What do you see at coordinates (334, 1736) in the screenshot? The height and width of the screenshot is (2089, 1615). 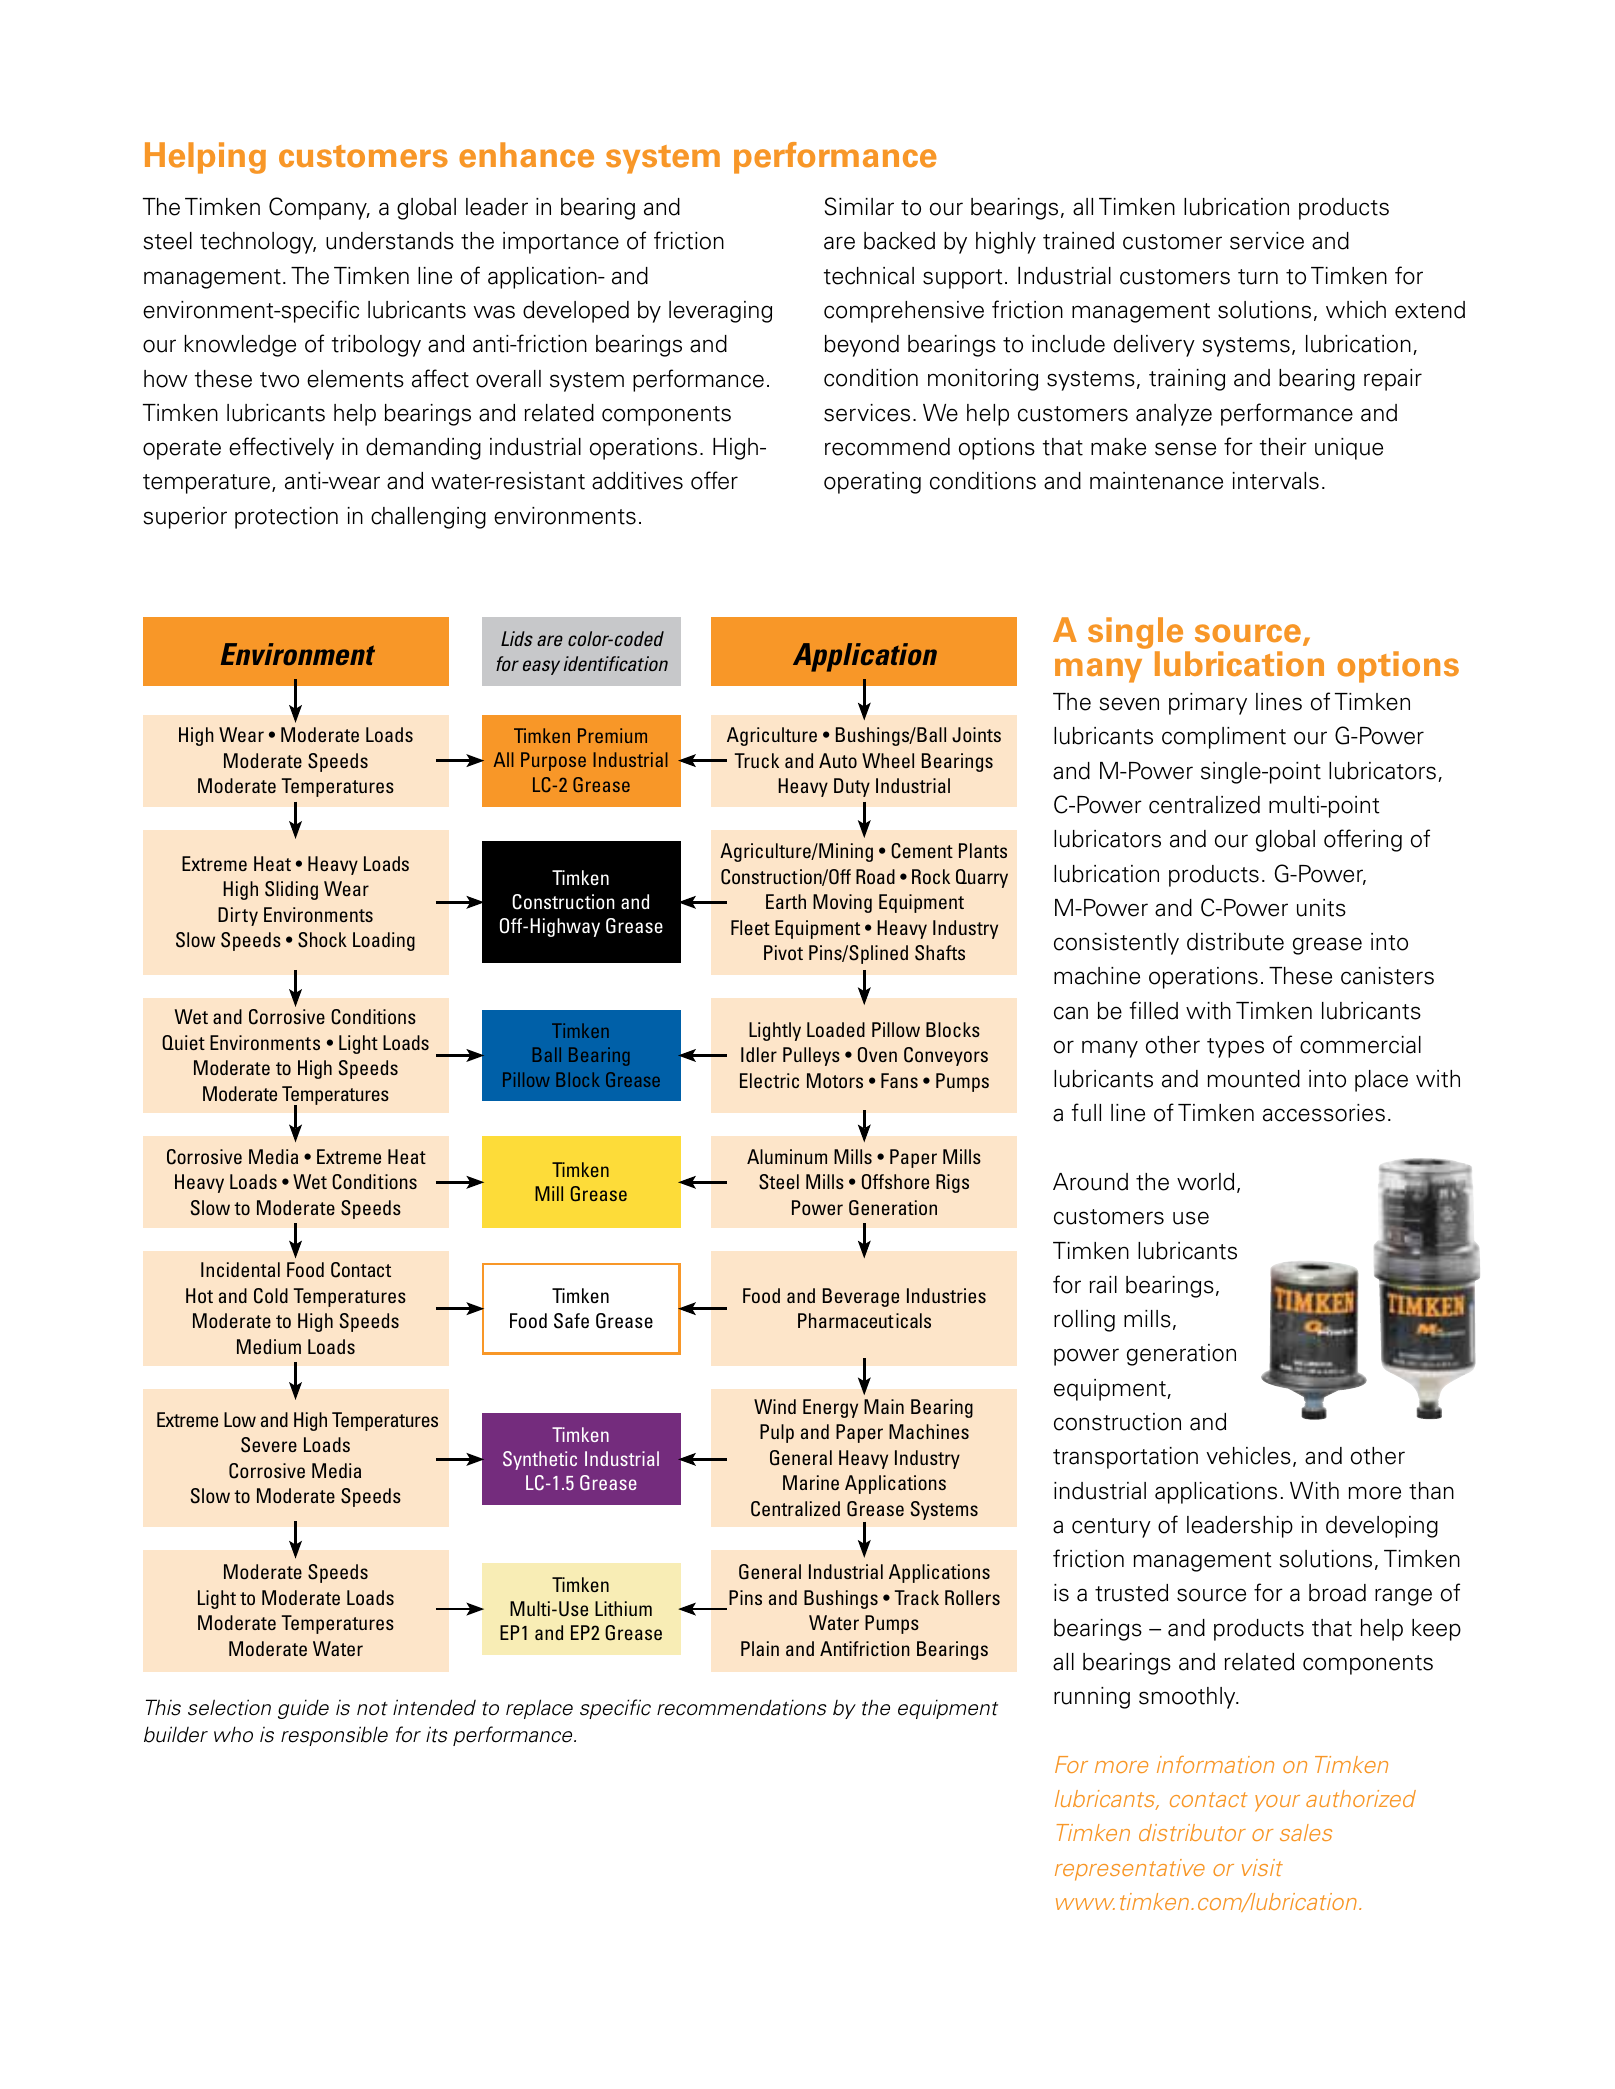 I see `responsible` at bounding box center [334, 1736].
